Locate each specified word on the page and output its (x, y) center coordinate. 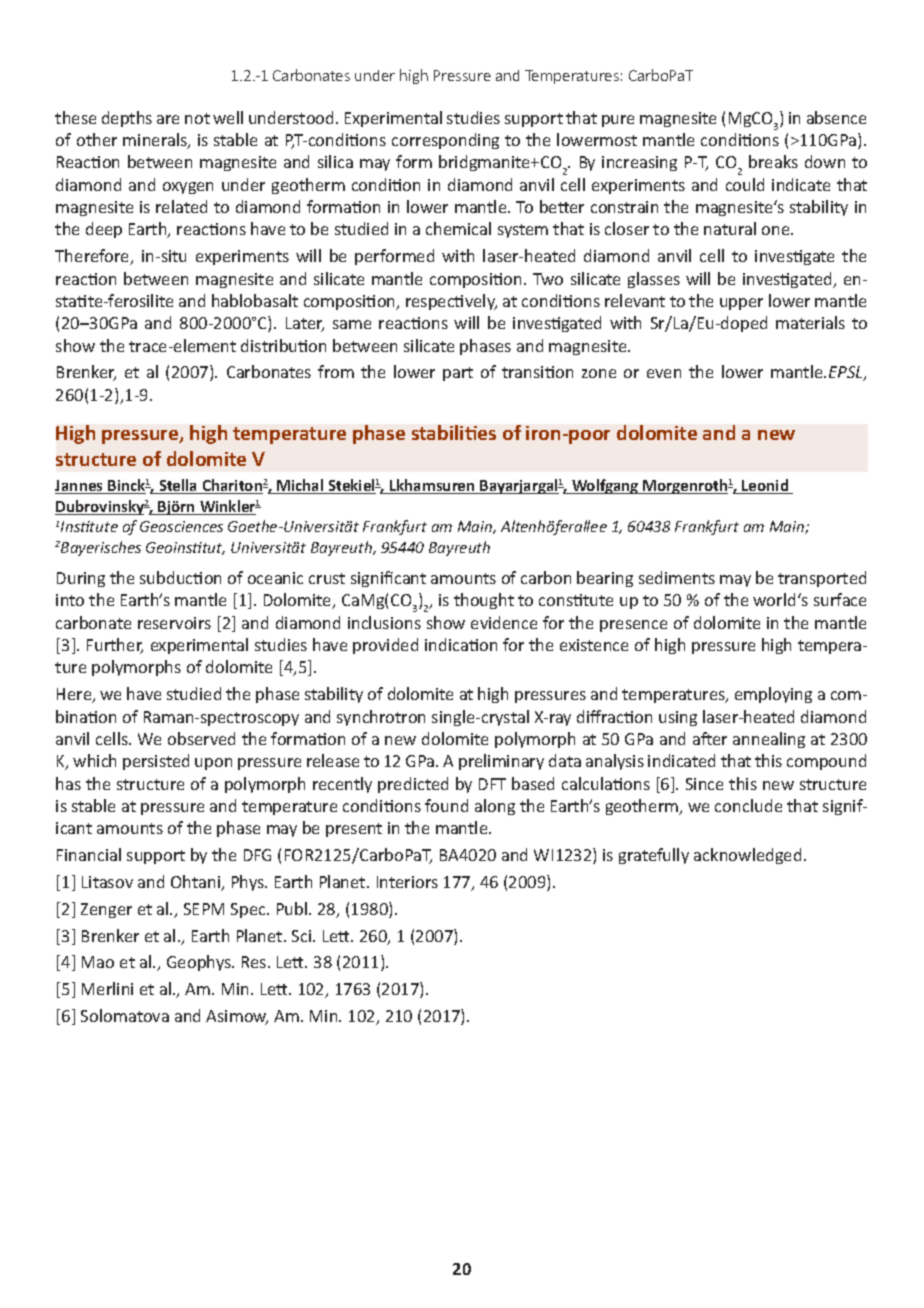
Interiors (407, 882)
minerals (156, 141)
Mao (98, 962)
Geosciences (181, 526)
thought (484, 601)
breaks (773, 161)
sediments (677, 577)
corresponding (445, 141)
